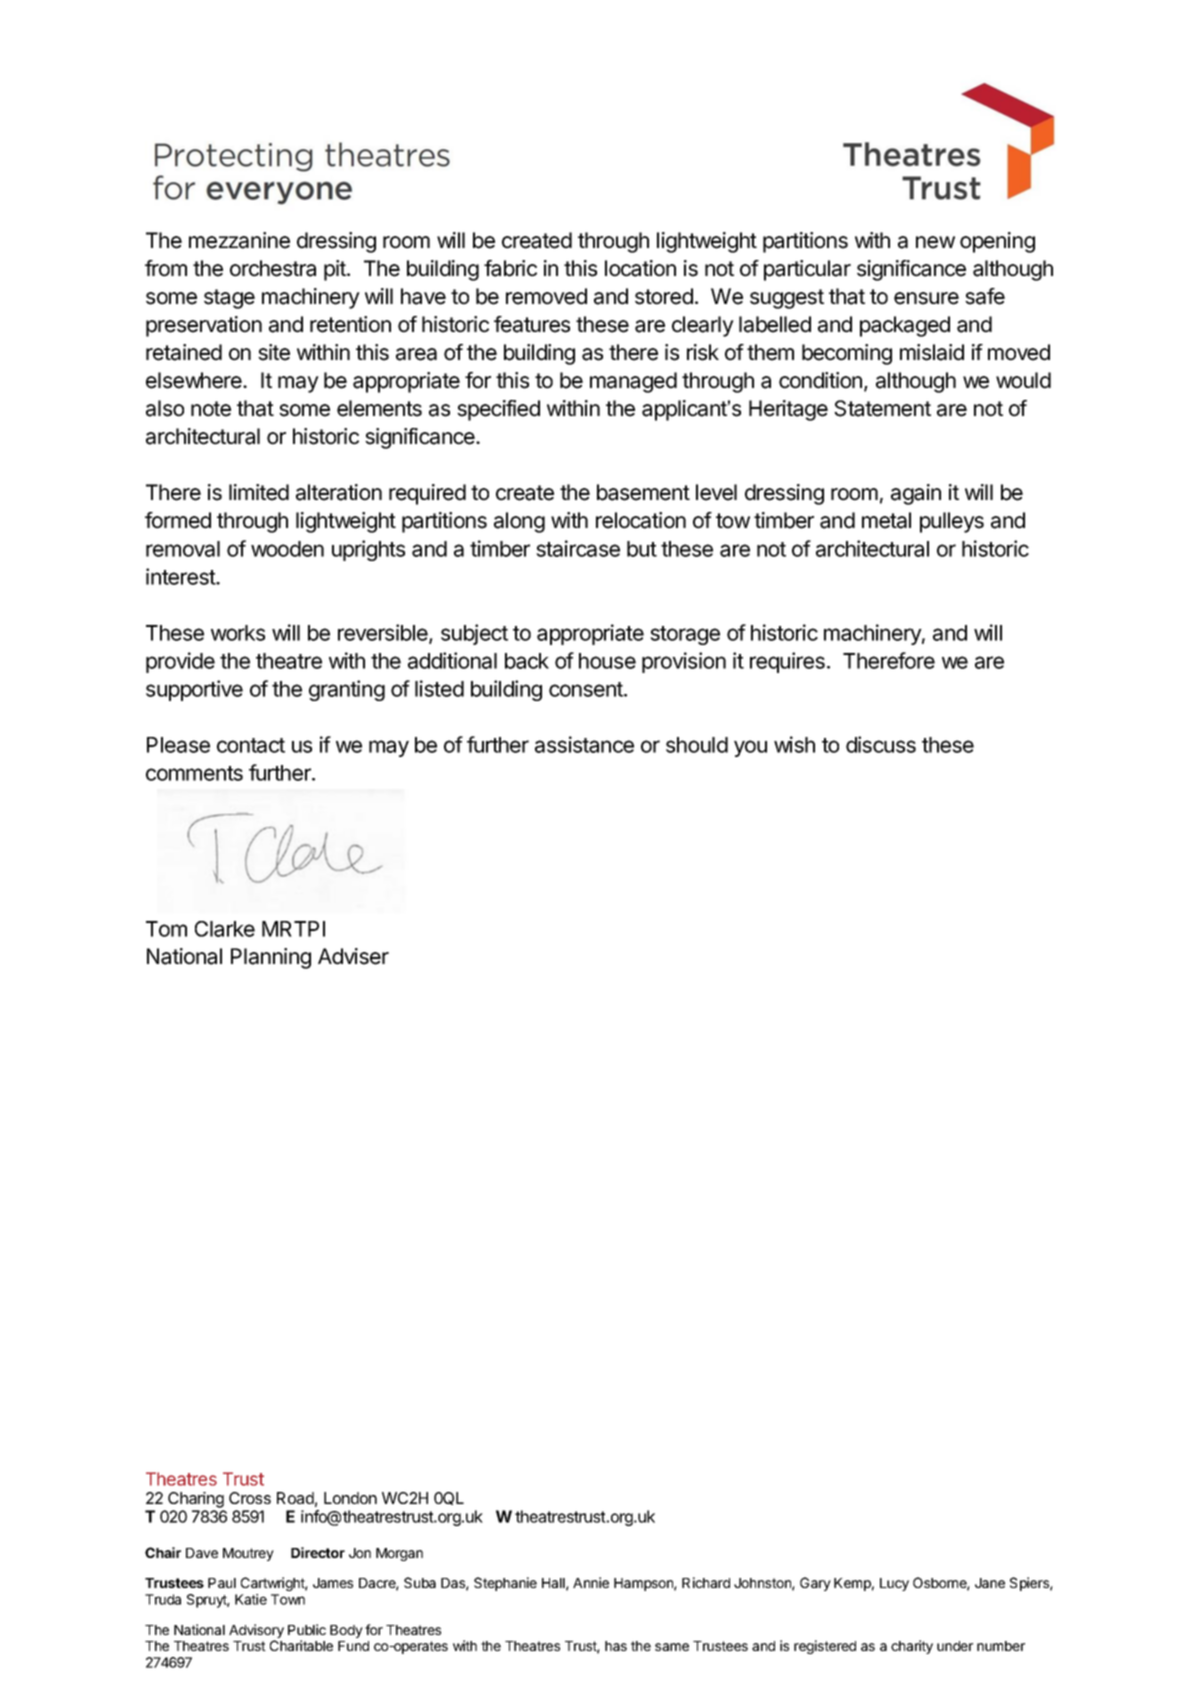  What do you see at coordinates (251, 1599) in the image?
I see `Katie` at bounding box center [251, 1599].
